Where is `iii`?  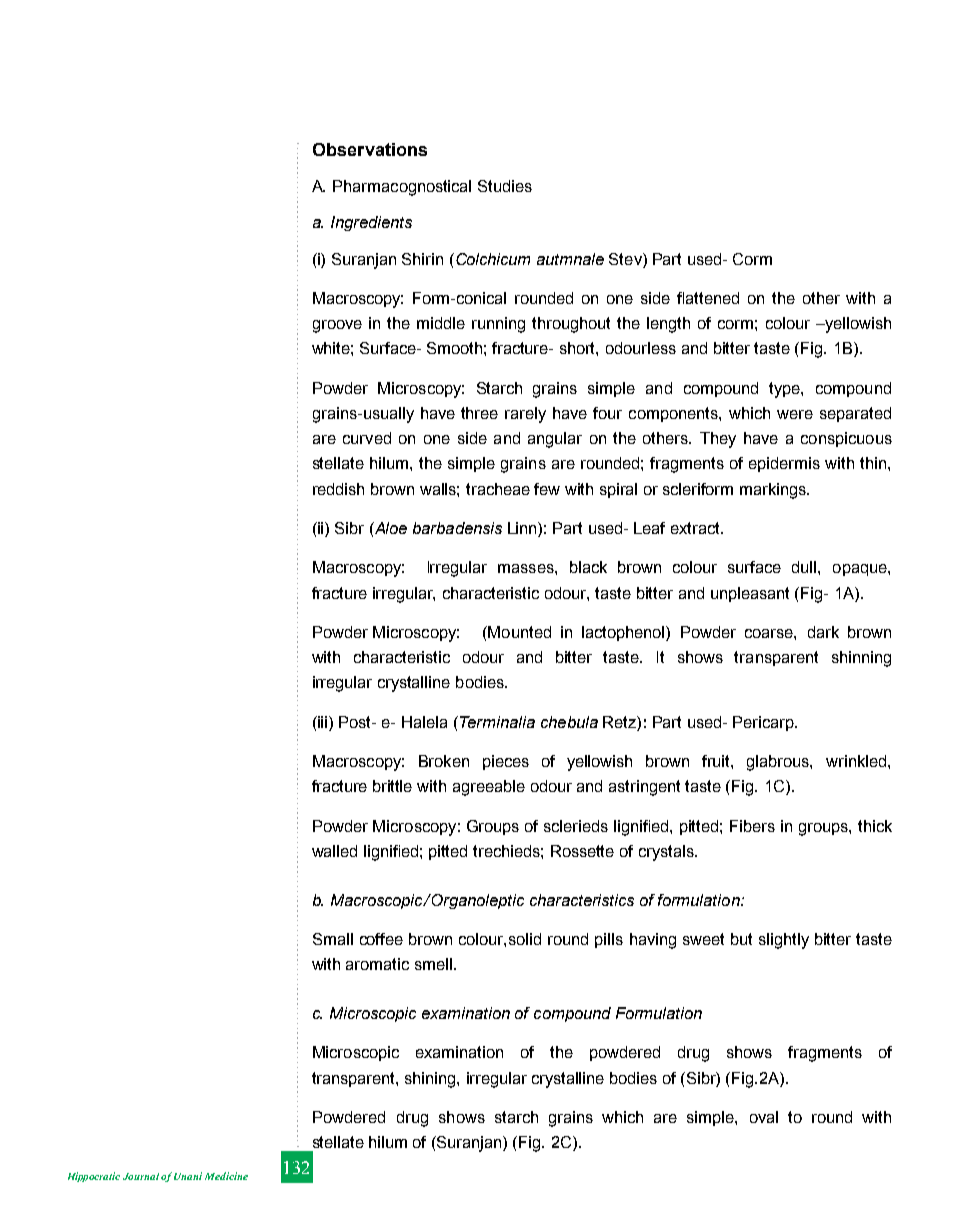 iii is located at coordinates (323, 722).
